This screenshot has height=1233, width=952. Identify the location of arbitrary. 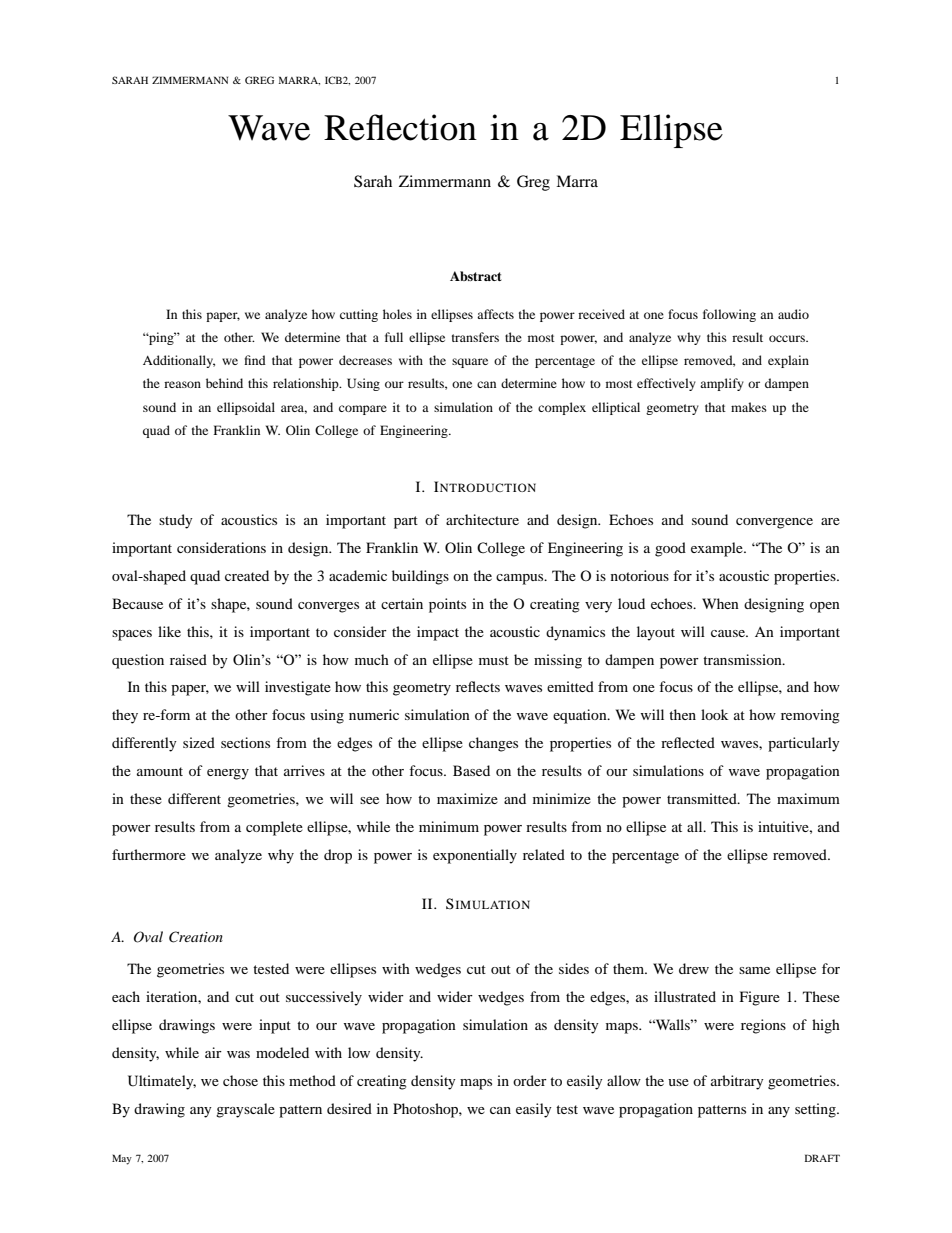
(737, 1082).
